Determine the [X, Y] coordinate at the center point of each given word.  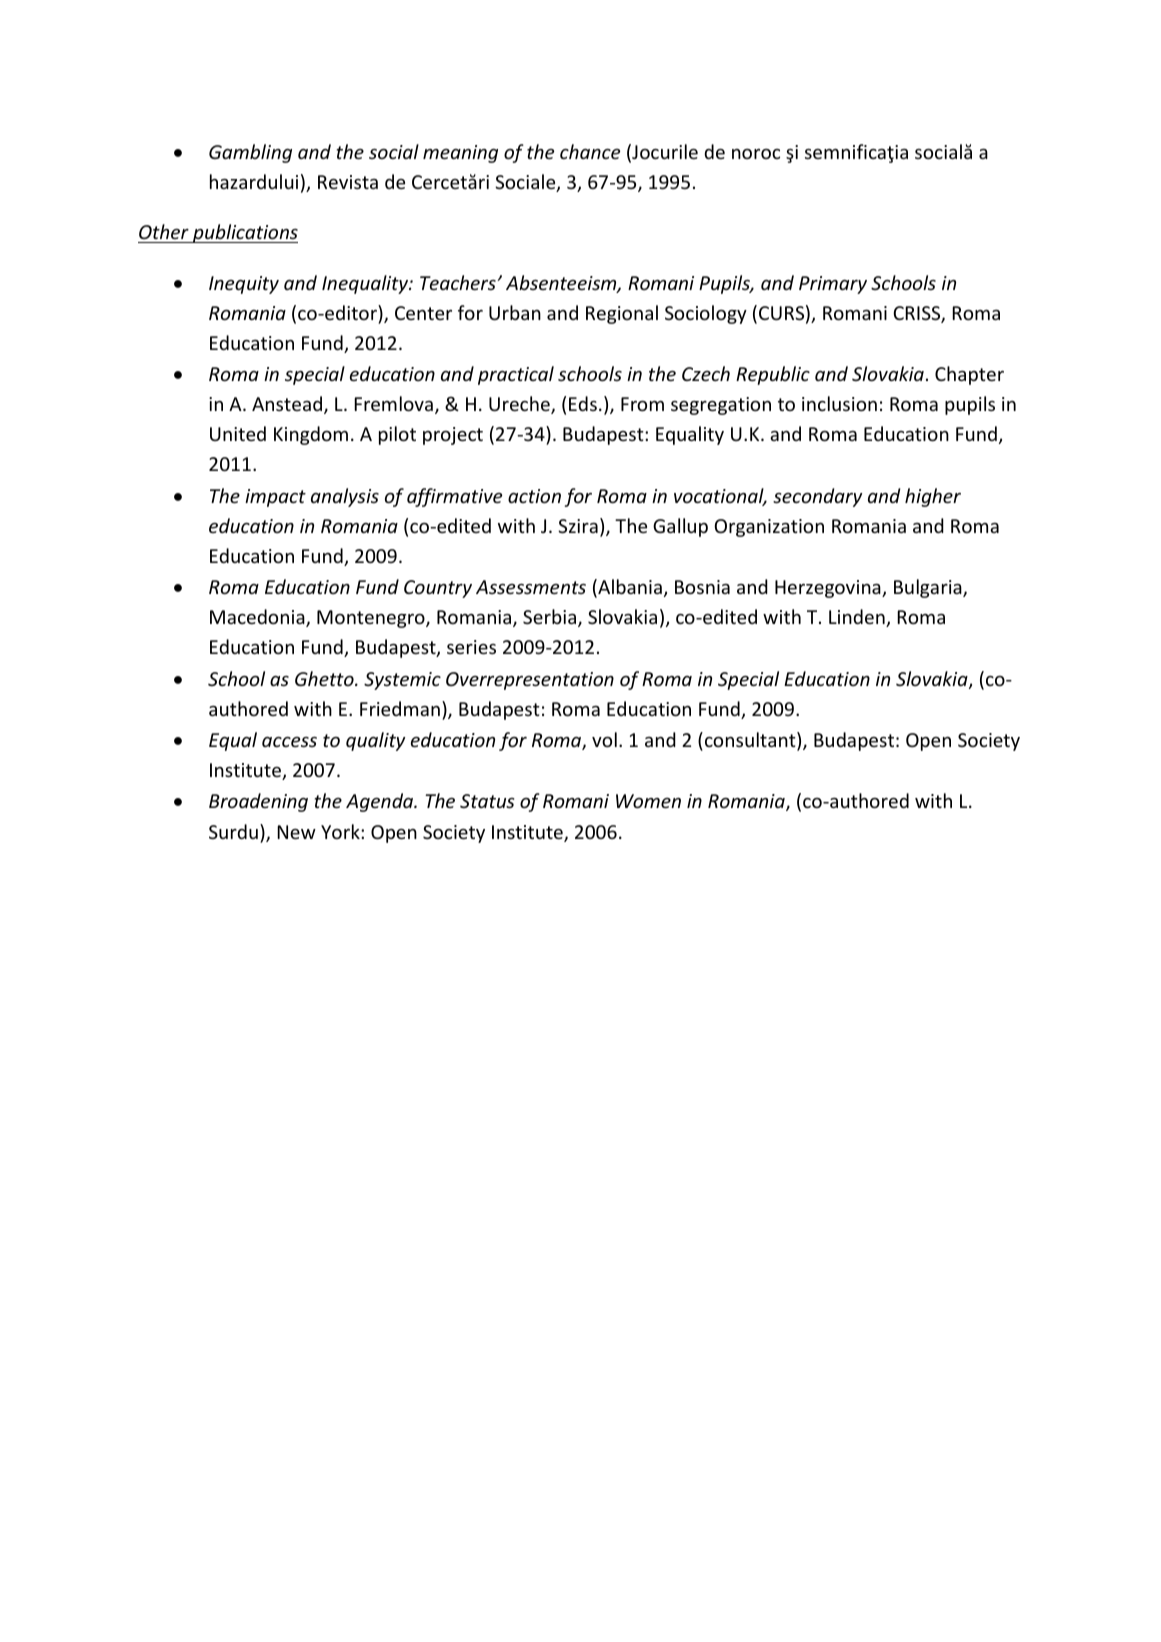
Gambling [250, 153]
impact [275, 498]
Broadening [258, 802]
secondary [817, 497]
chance [590, 151]
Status [487, 801]
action [534, 496]
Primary [833, 285]
